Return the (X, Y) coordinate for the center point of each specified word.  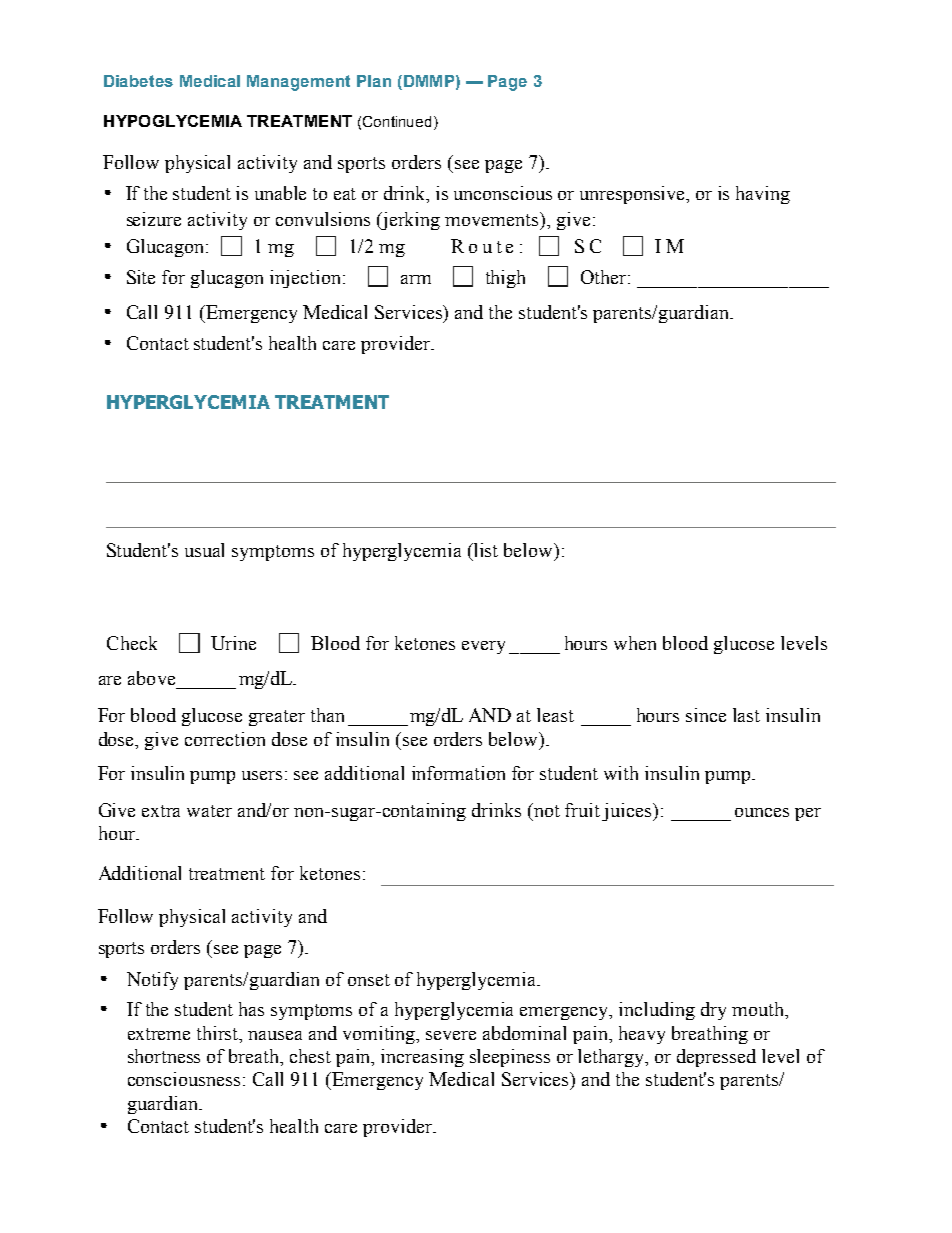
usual (204, 550)
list (485, 550)
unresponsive (634, 195)
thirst (219, 1034)
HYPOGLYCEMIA (173, 121)
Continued (397, 121)
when (635, 643)
